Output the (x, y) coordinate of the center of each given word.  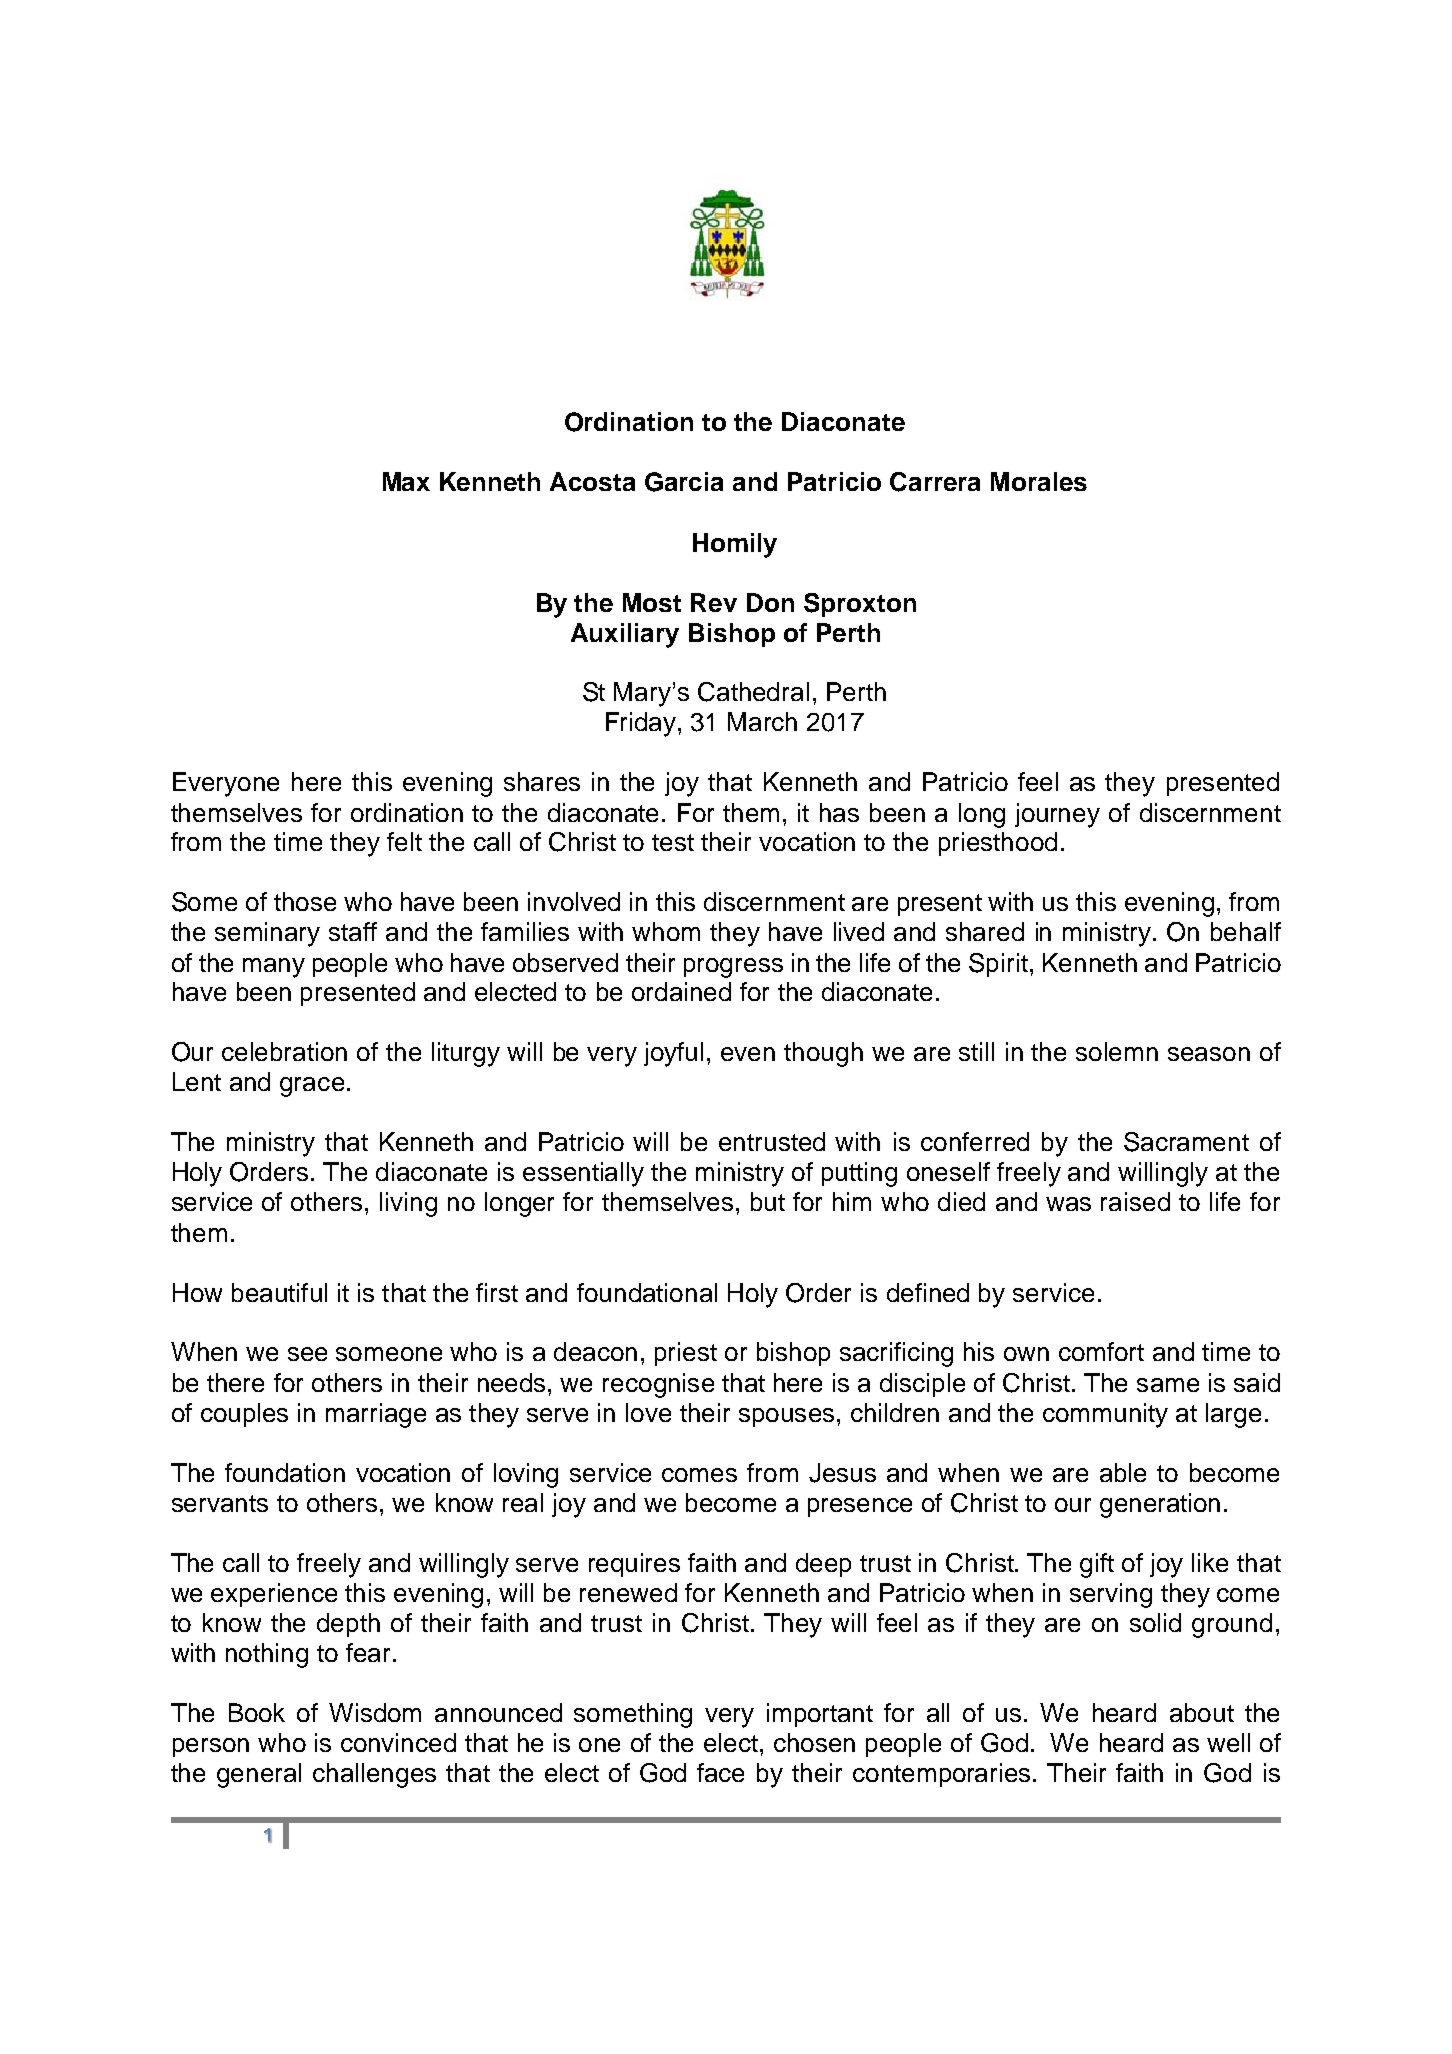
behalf (1246, 931)
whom (666, 931)
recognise (658, 1385)
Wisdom (375, 1712)
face (720, 1772)
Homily (735, 545)
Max (406, 481)
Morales (1039, 481)
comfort (1101, 1351)
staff (353, 931)
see (307, 1354)
